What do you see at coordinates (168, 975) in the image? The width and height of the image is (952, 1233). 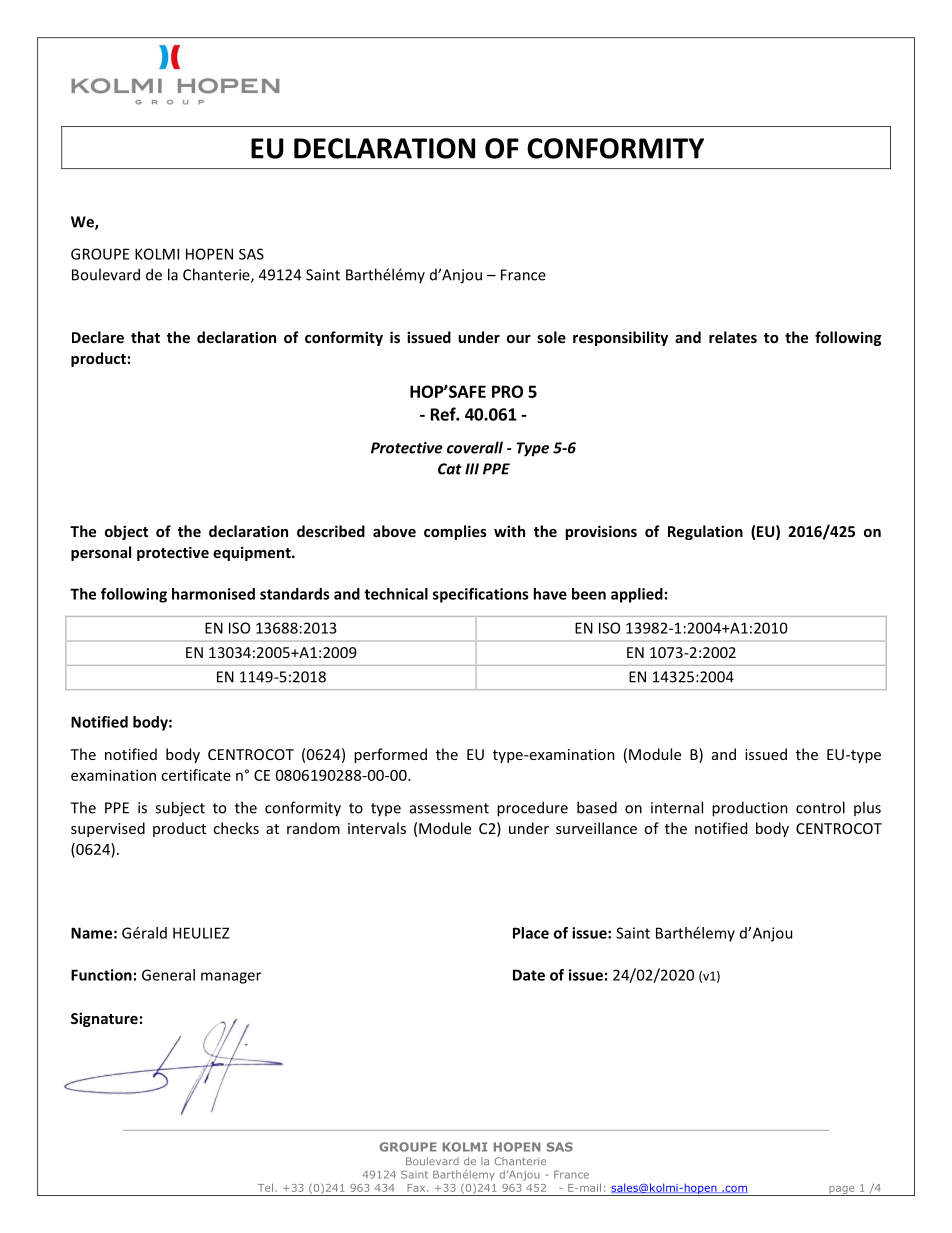 I see `General` at bounding box center [168, 975].
